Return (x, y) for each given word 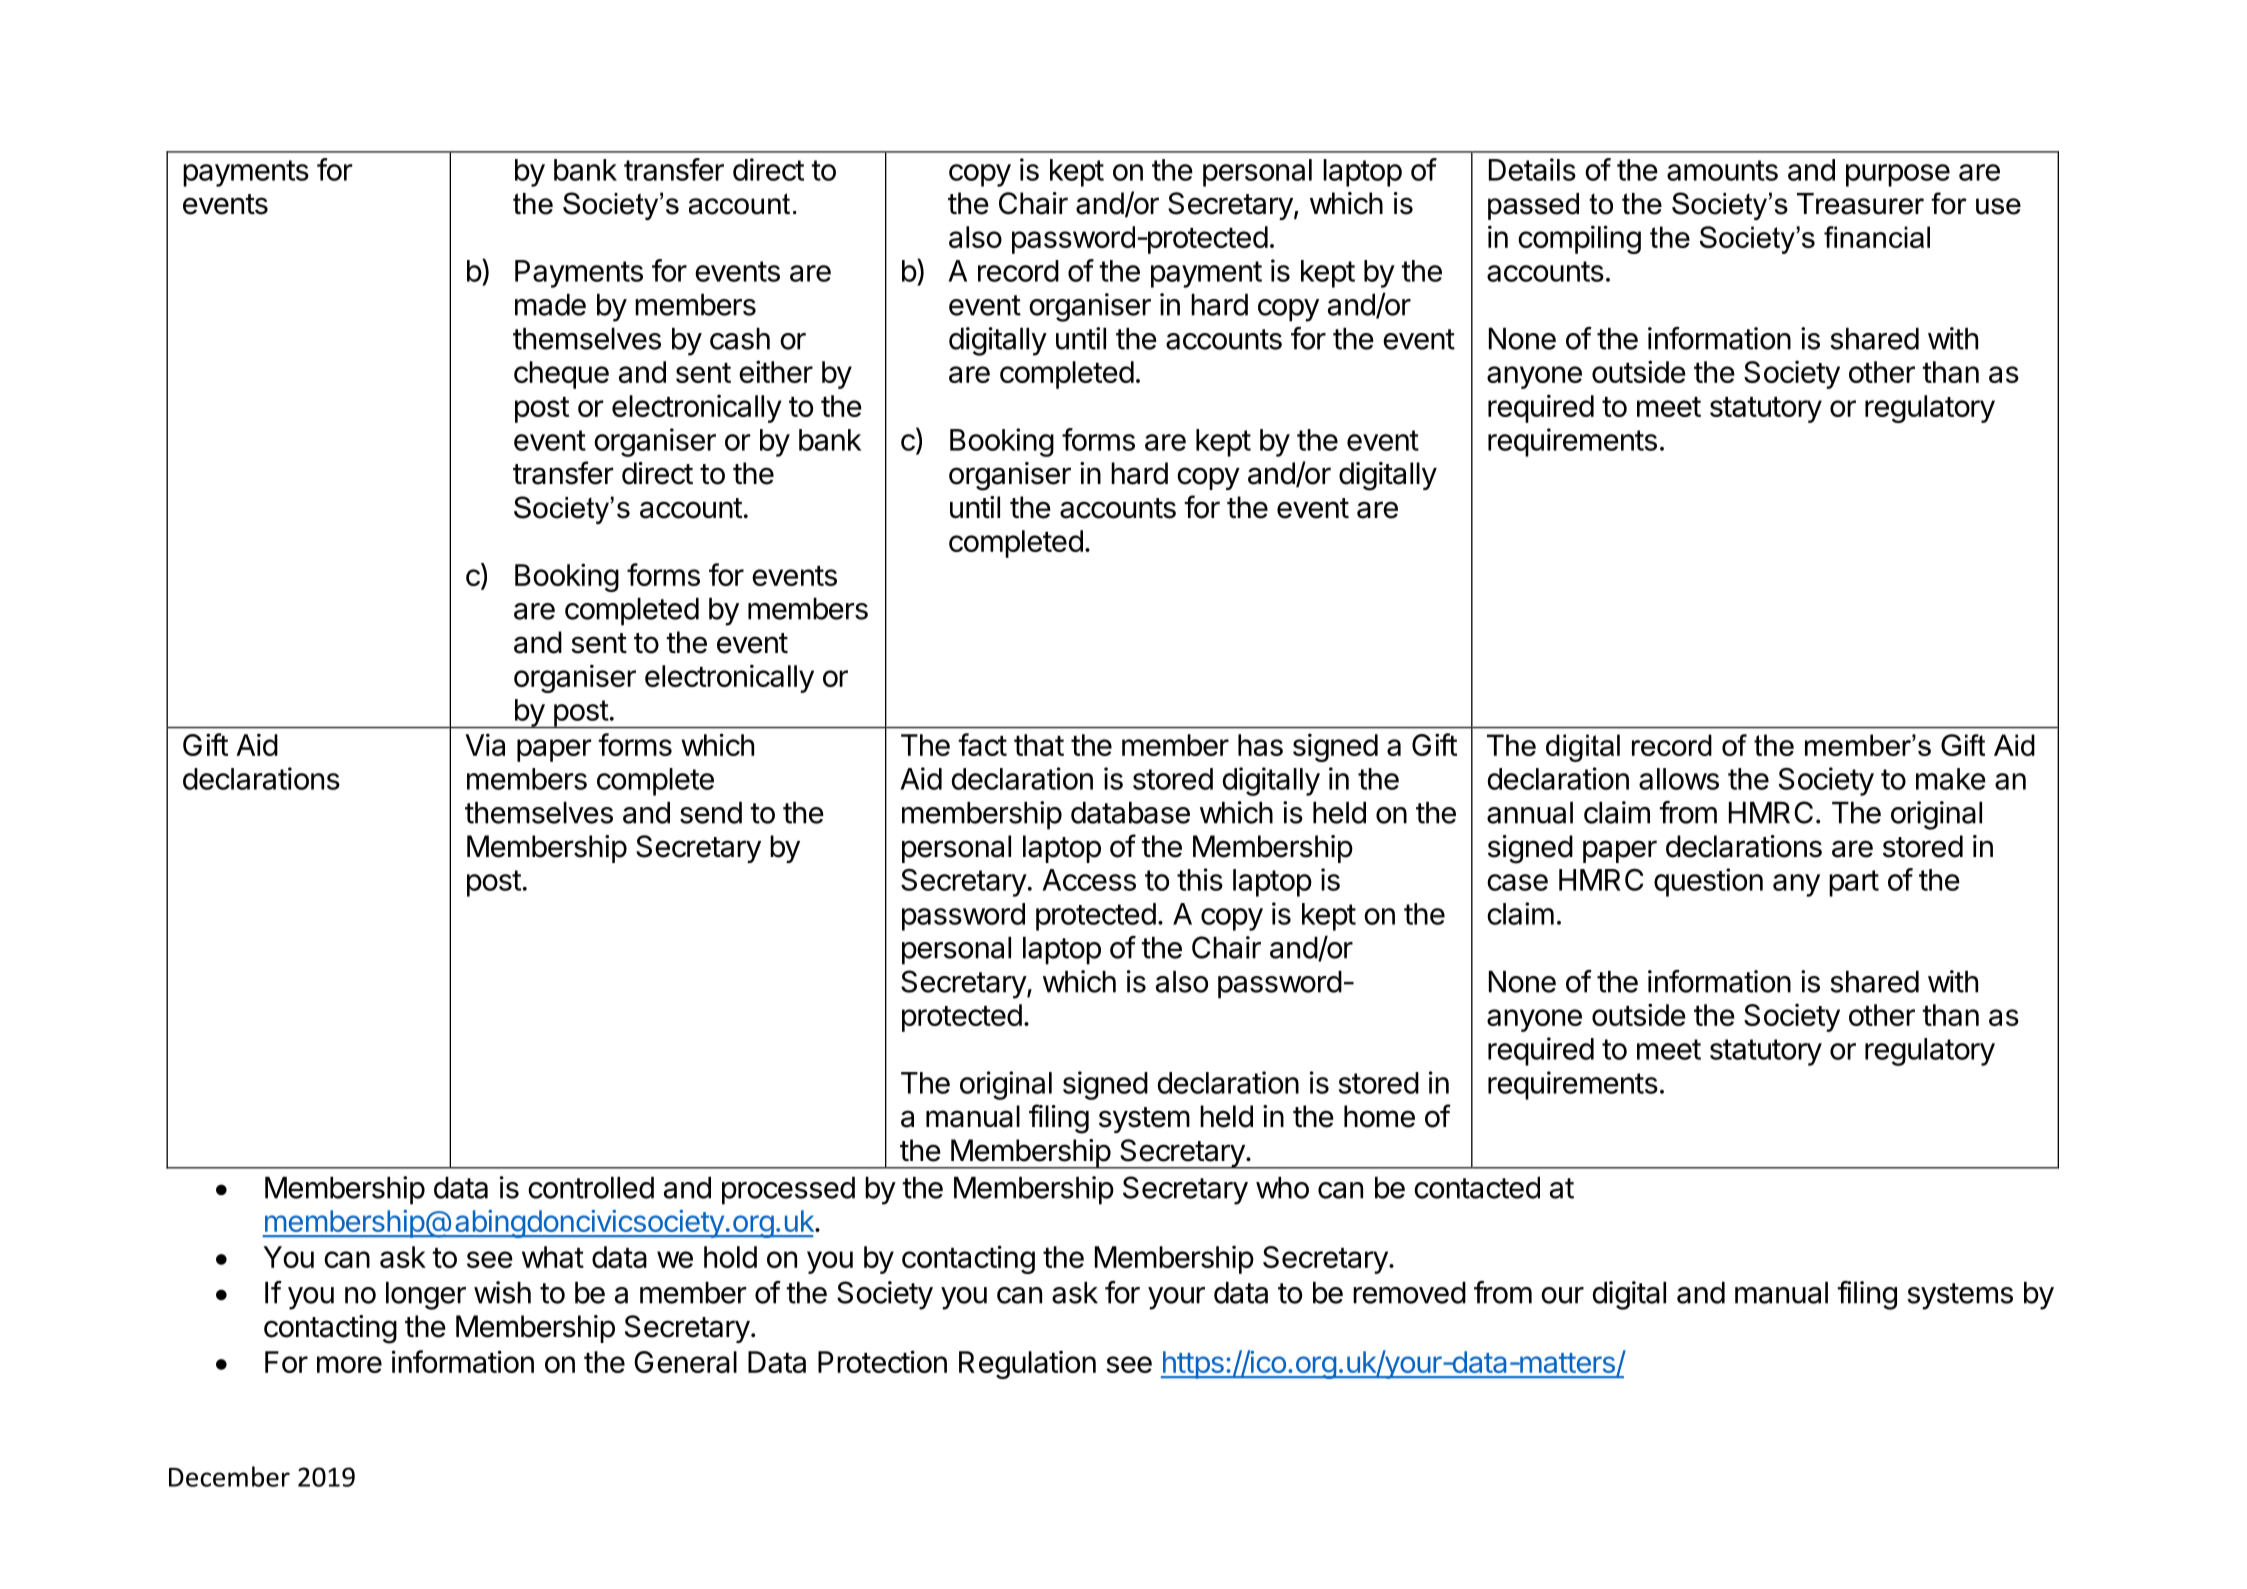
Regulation (1027, 1364)
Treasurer (1860, 204)
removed (1409, 1293)
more (349, 1364)
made (550, 305)
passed (1533, 206)
